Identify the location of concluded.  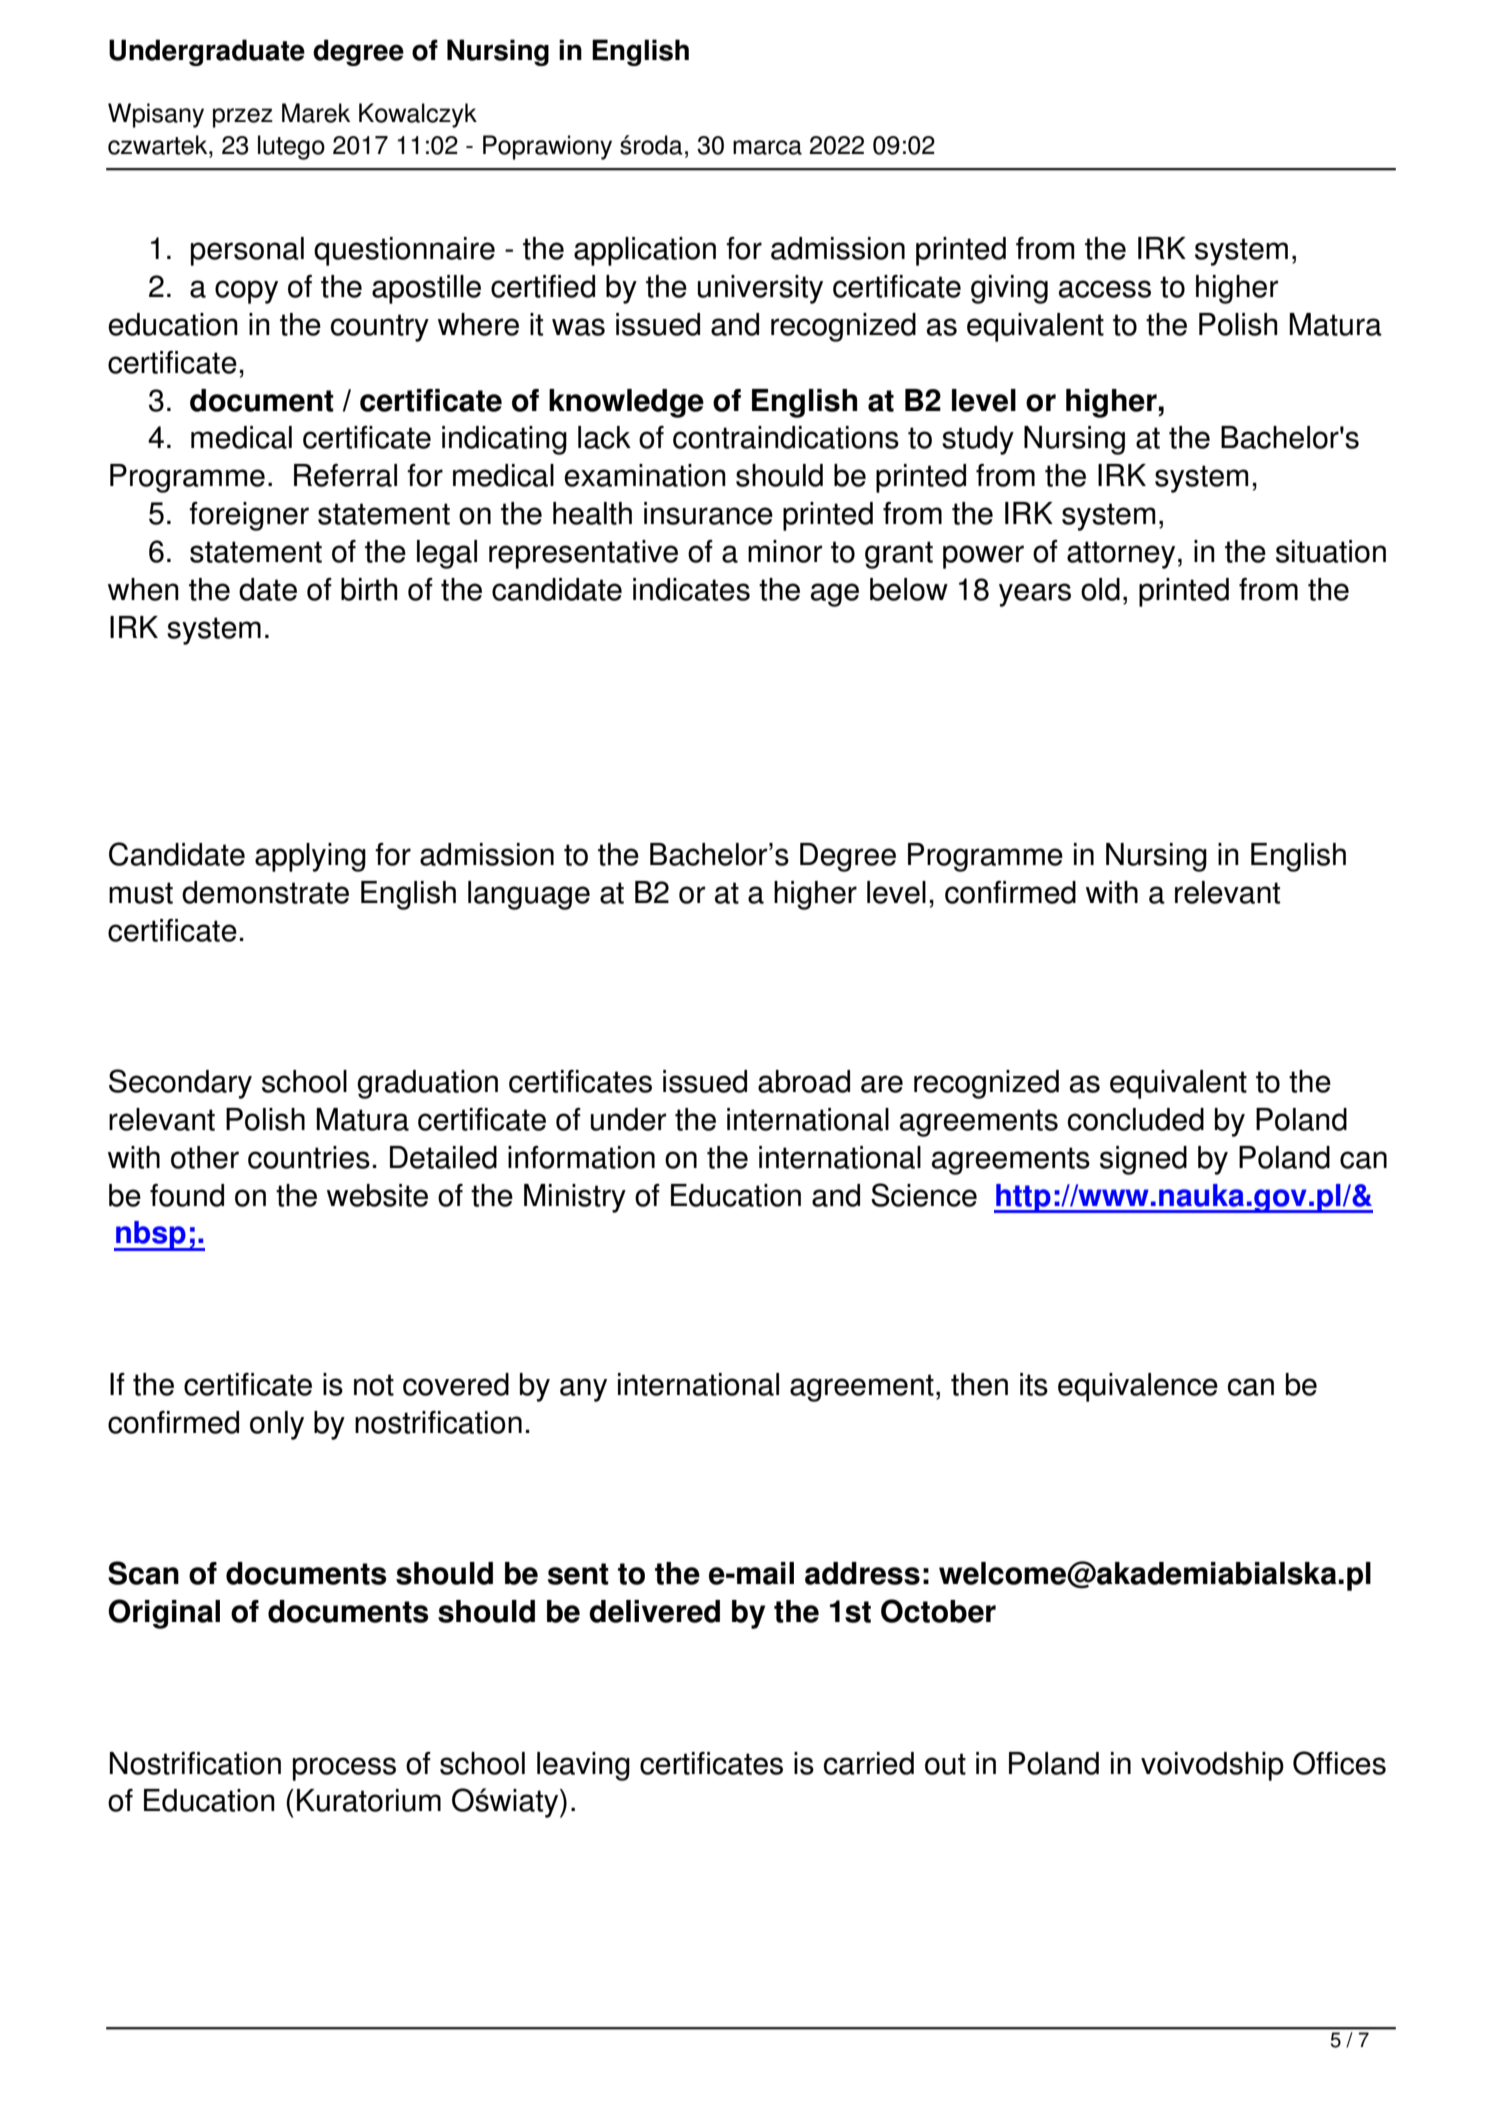
(1136, 1119).
